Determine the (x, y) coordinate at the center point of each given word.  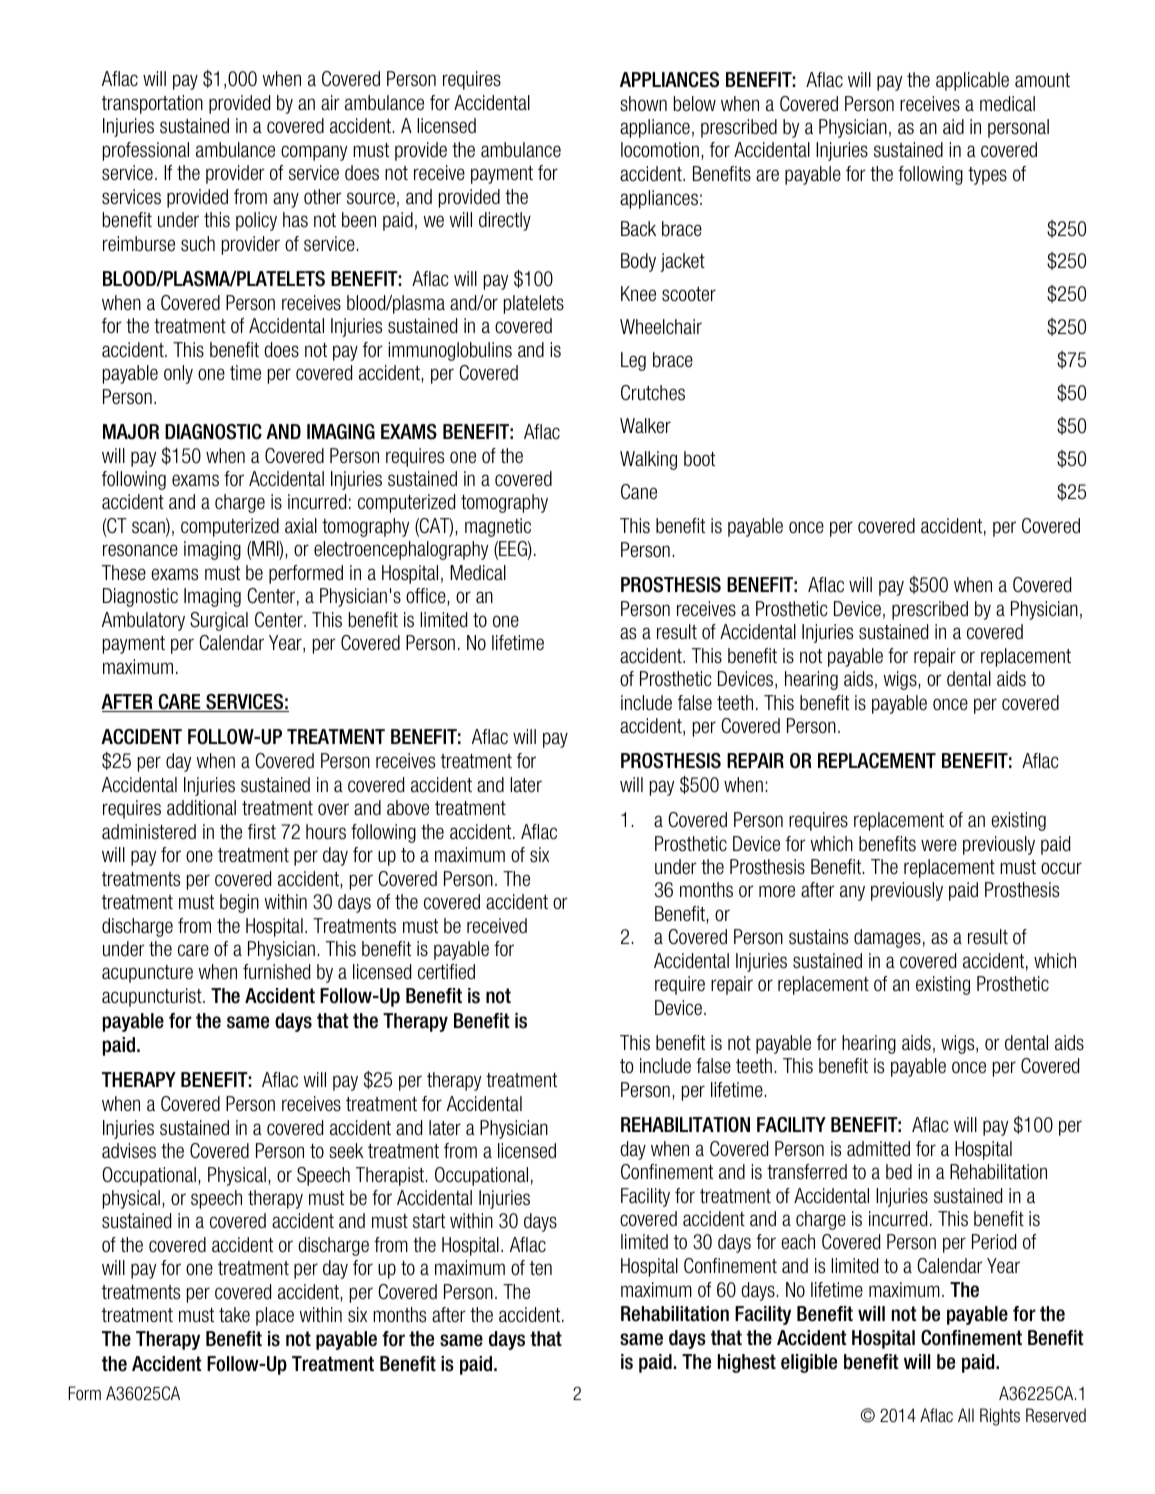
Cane (639, 492)
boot (699, 458)
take (234, 1315)
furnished (276, 972)
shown (643, 103)
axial (301, 526)
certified (446, 972)
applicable (972, 81)
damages (887, 938)
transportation (152, 104)
